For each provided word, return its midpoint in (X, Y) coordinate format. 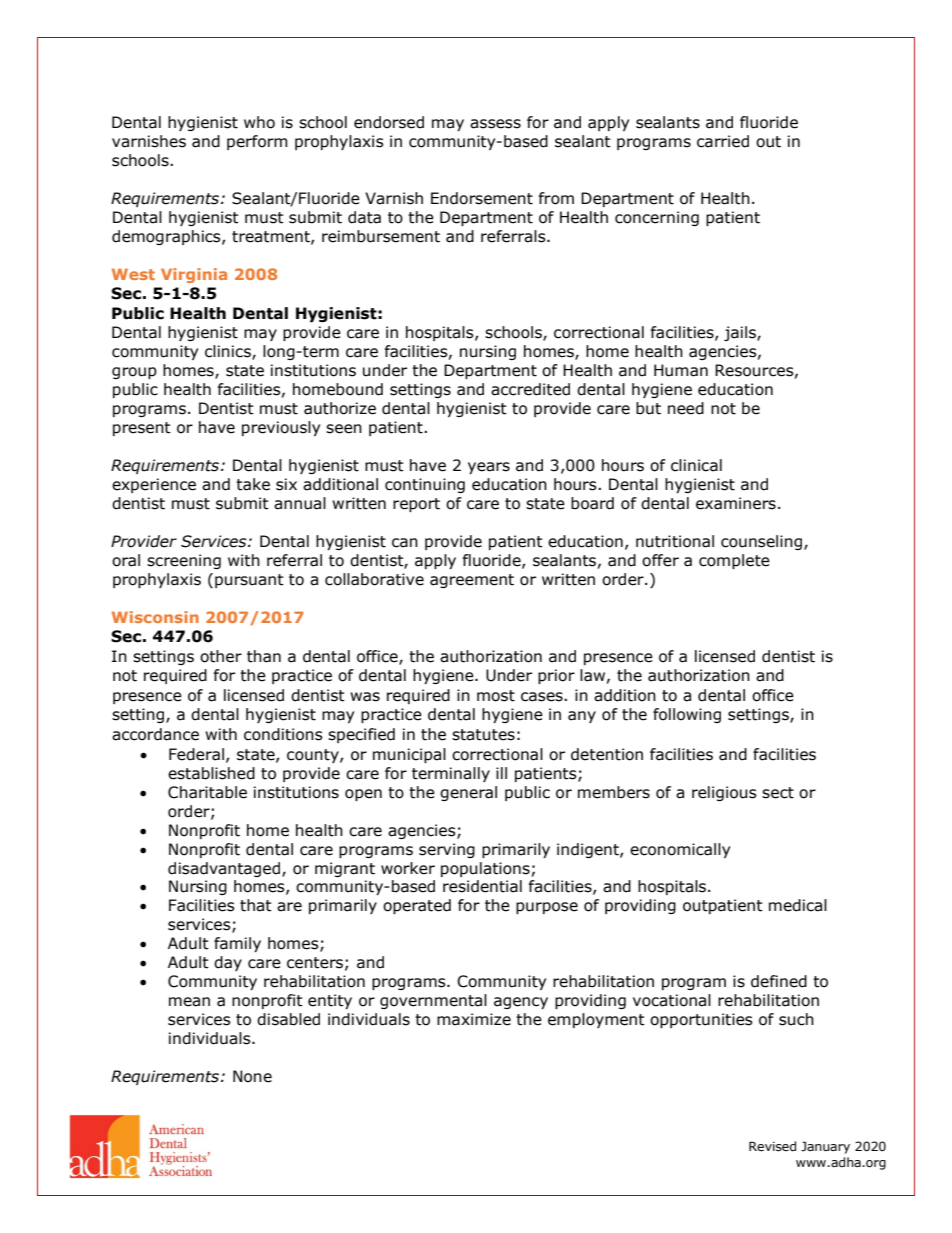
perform (257, 142)
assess (495, 124)
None (252, 1076)
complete (734, 561)
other (221, 656)
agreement (472, 581)
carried (723, 141)
